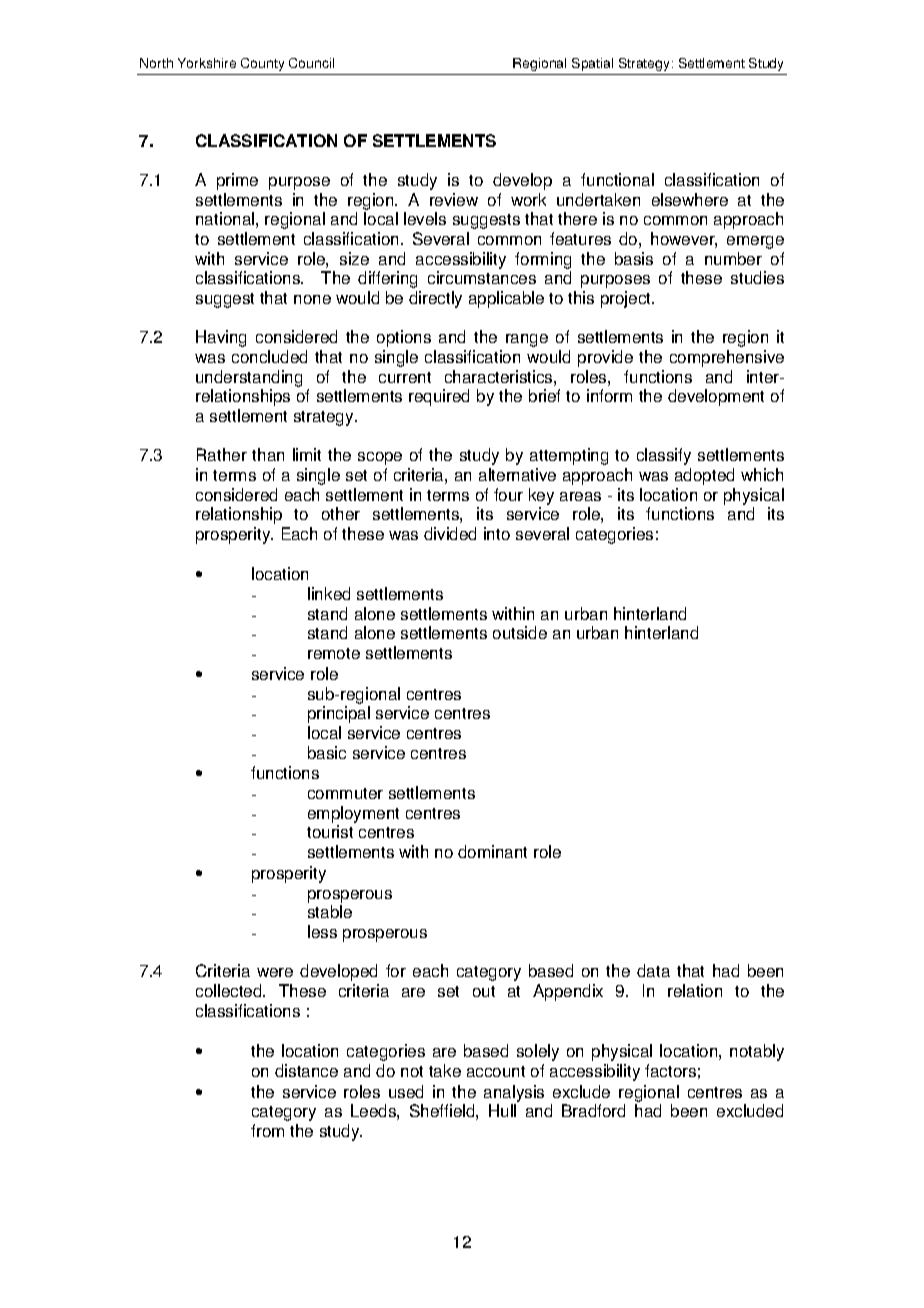  What do you see at coordinates (727, 358) in the screenshot?
I see `comprehensive` at bounding box center [727, 358].
